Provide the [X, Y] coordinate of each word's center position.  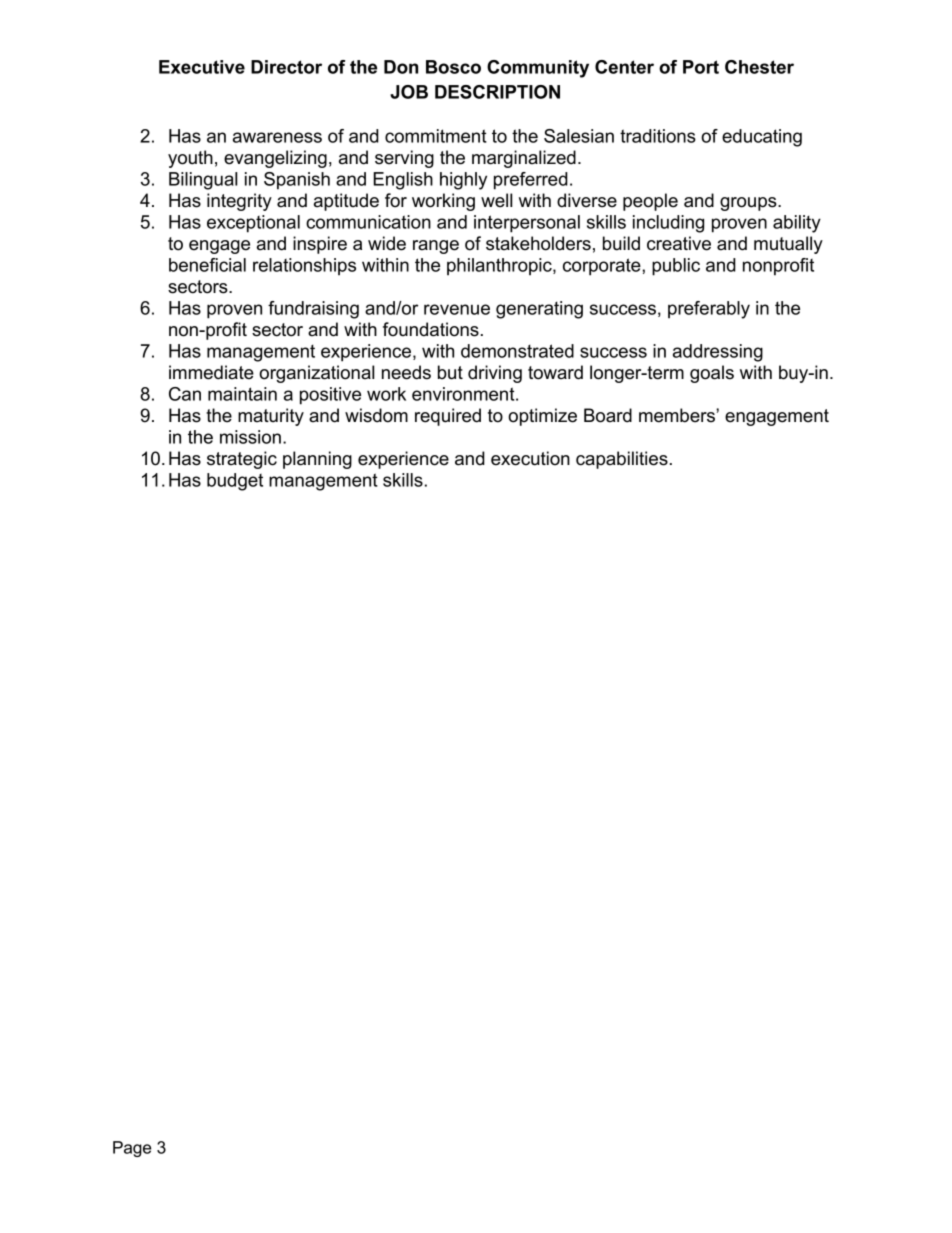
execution [530, 458]
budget [235, 482]
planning [317, 460]
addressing [718, 353]
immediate [211, 372]
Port [701, 67]
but [450, 372]
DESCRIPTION [497, 92]
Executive [202, 67]
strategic [242, 460]
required [448, 417]
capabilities [622, 460]
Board [608, 415]
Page [132, 1149]
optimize [542, 417]
